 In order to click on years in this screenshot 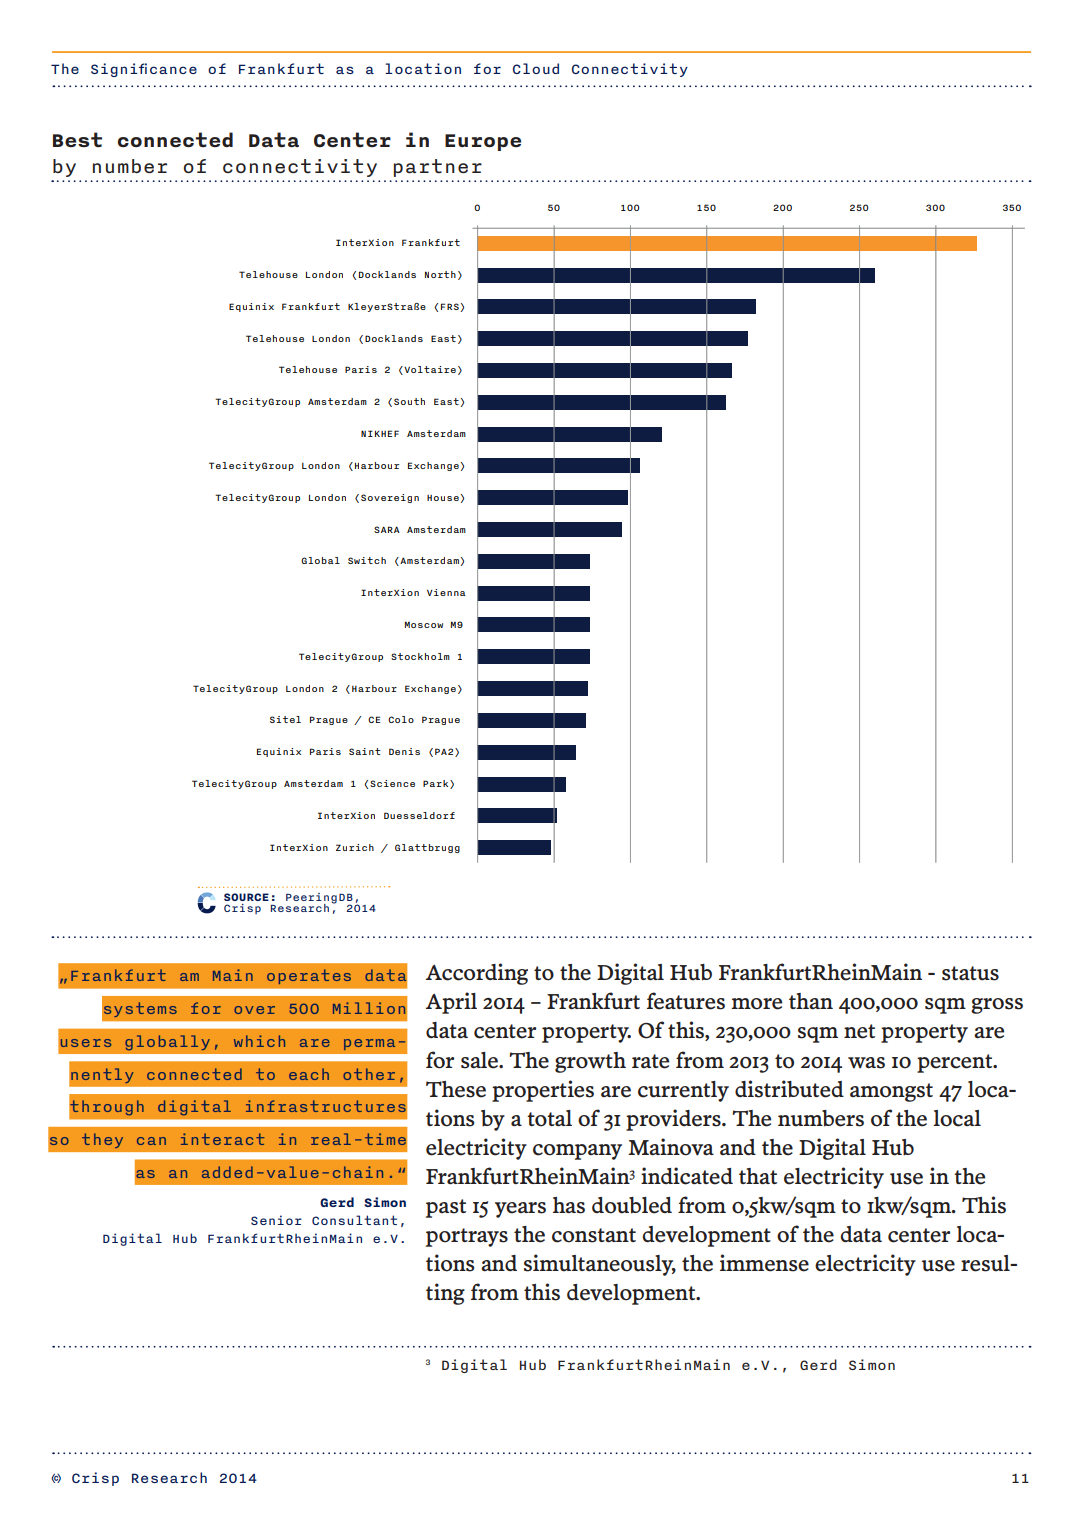, I will do `click(520, 1210)`.
